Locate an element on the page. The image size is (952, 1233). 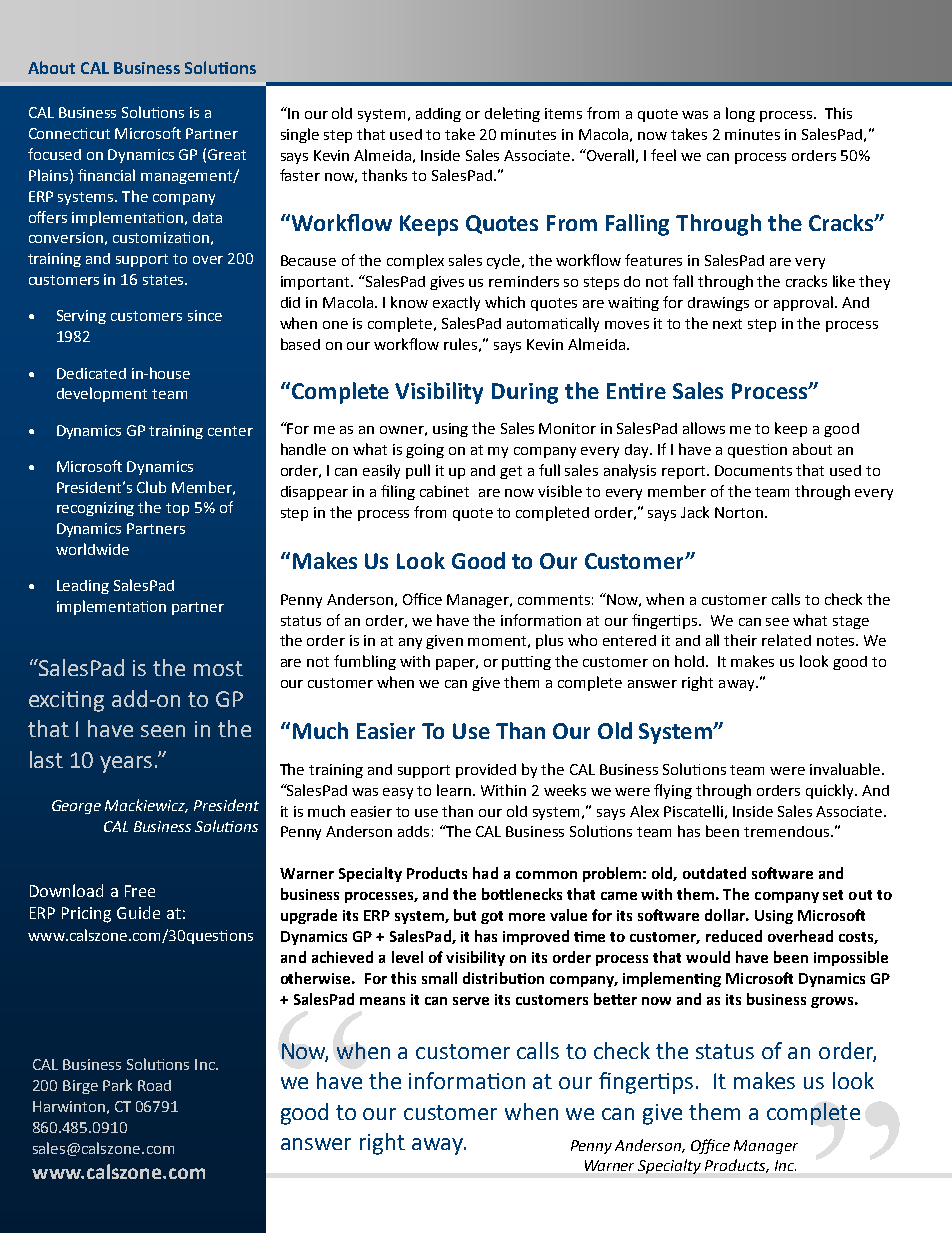
related is located at coordinates (786, 640).
